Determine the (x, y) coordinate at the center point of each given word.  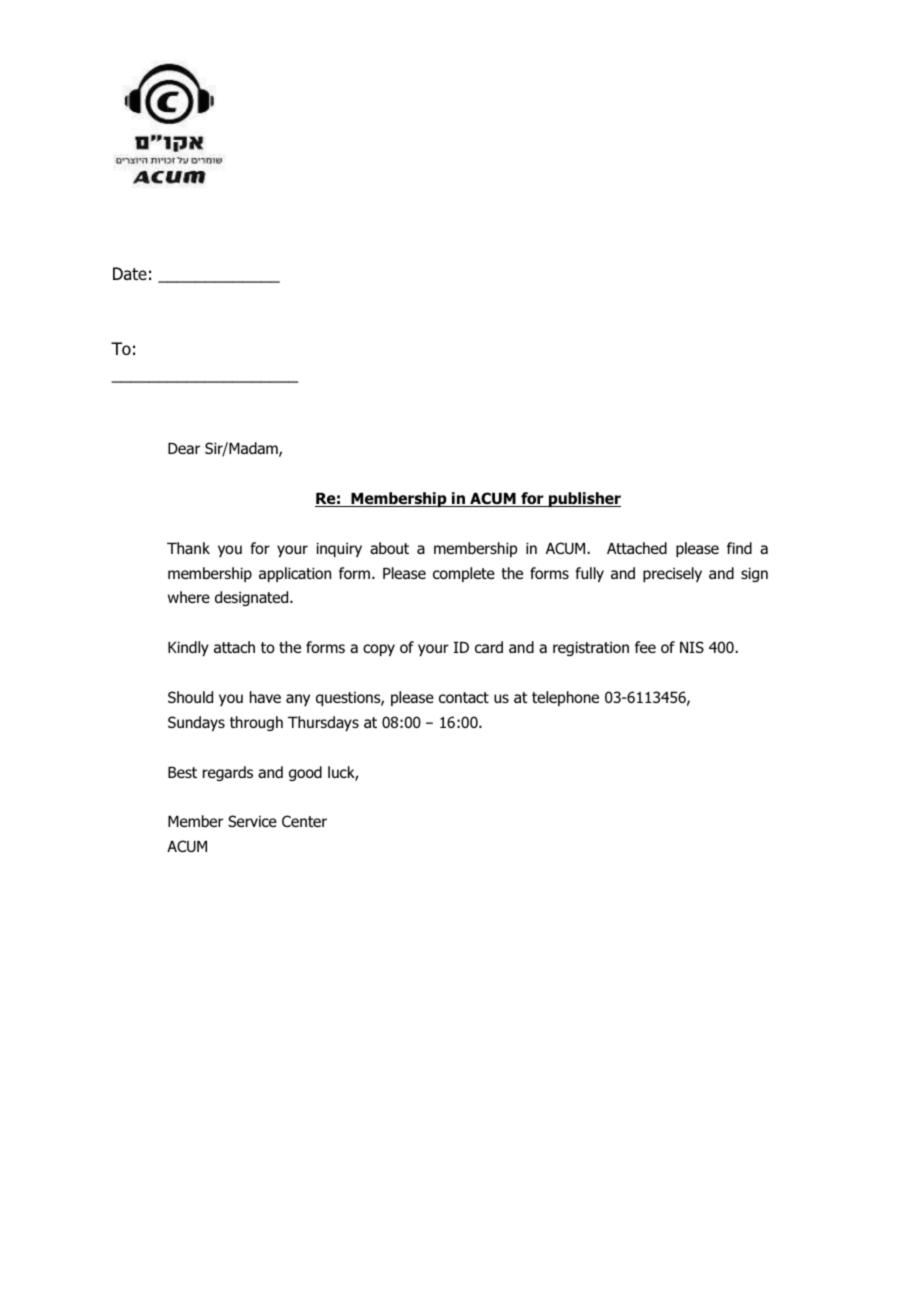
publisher (584, 499)
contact (464, 697)
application (295, 574)
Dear (184, 448)
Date (130, 273)
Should (190, 697)
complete (464, 574)
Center (304, 821)
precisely (672, 574)
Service (252, 821)
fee (645, 647)
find (739, 548)
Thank (188, 548)
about (389, 548)
